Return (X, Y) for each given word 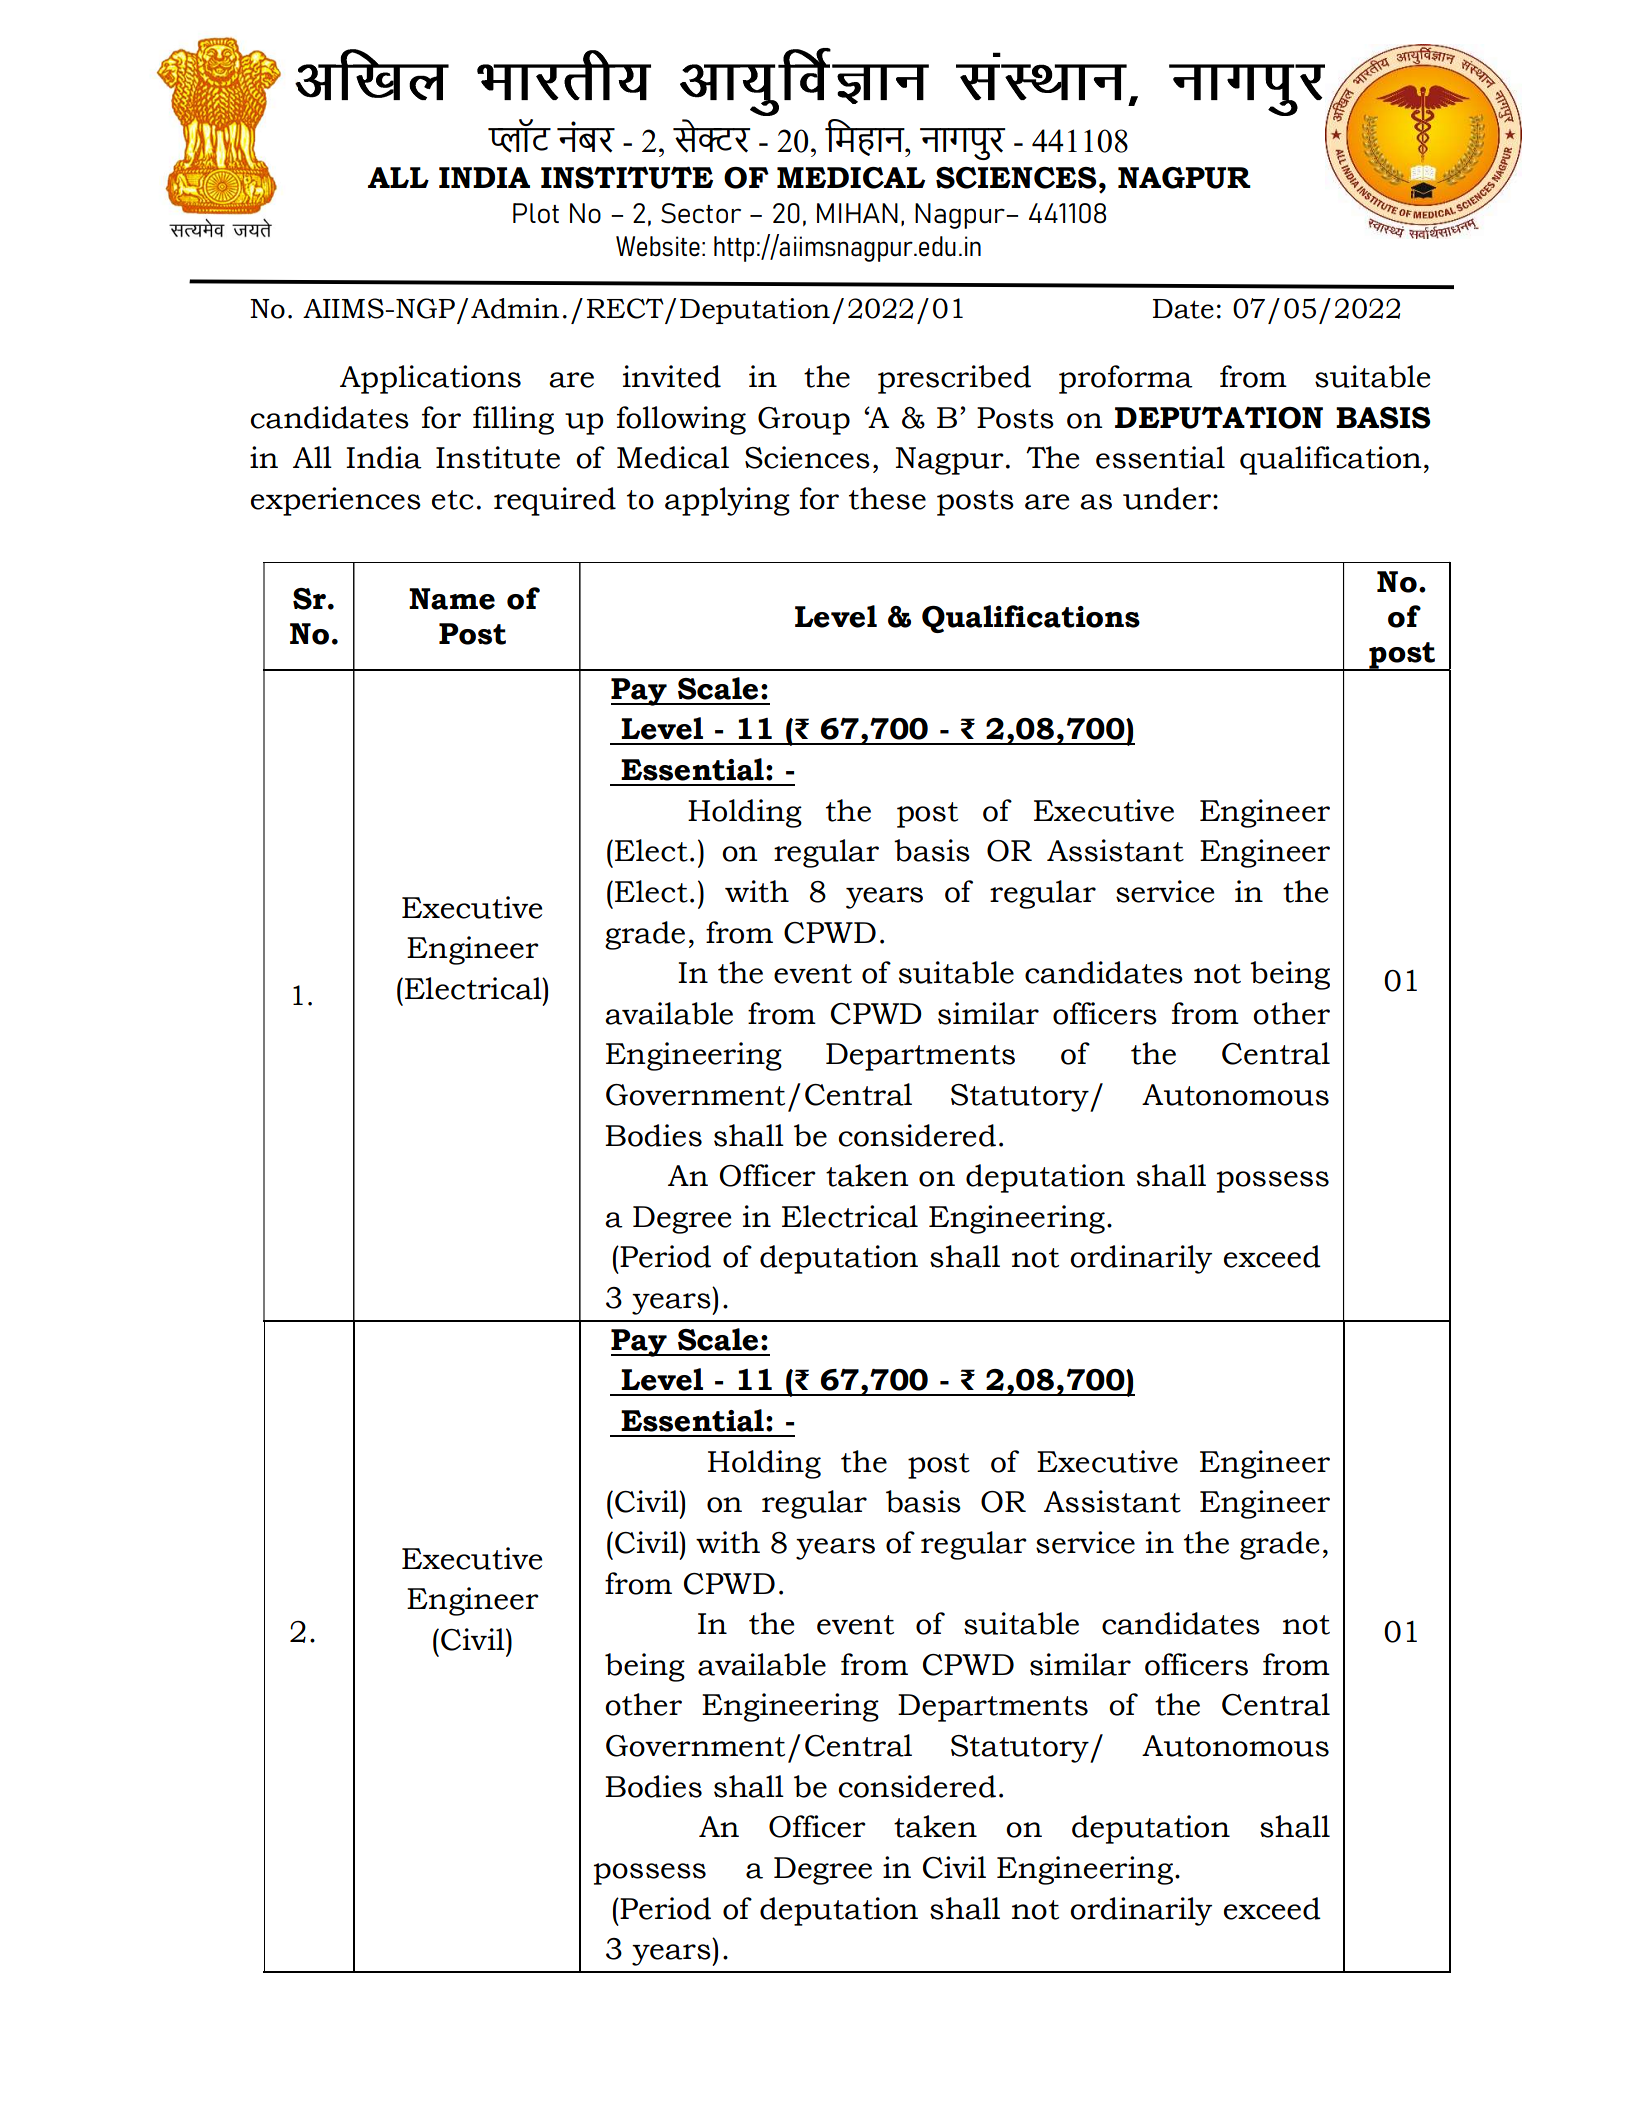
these (887, 498)
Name (452, 599)
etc (452, 500)
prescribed (954, 379)
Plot (536, 213)
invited (672, 376)
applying (727, 501)
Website (658, 246)
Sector (701, 213)
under (1167, 498)
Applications (430, 379)
